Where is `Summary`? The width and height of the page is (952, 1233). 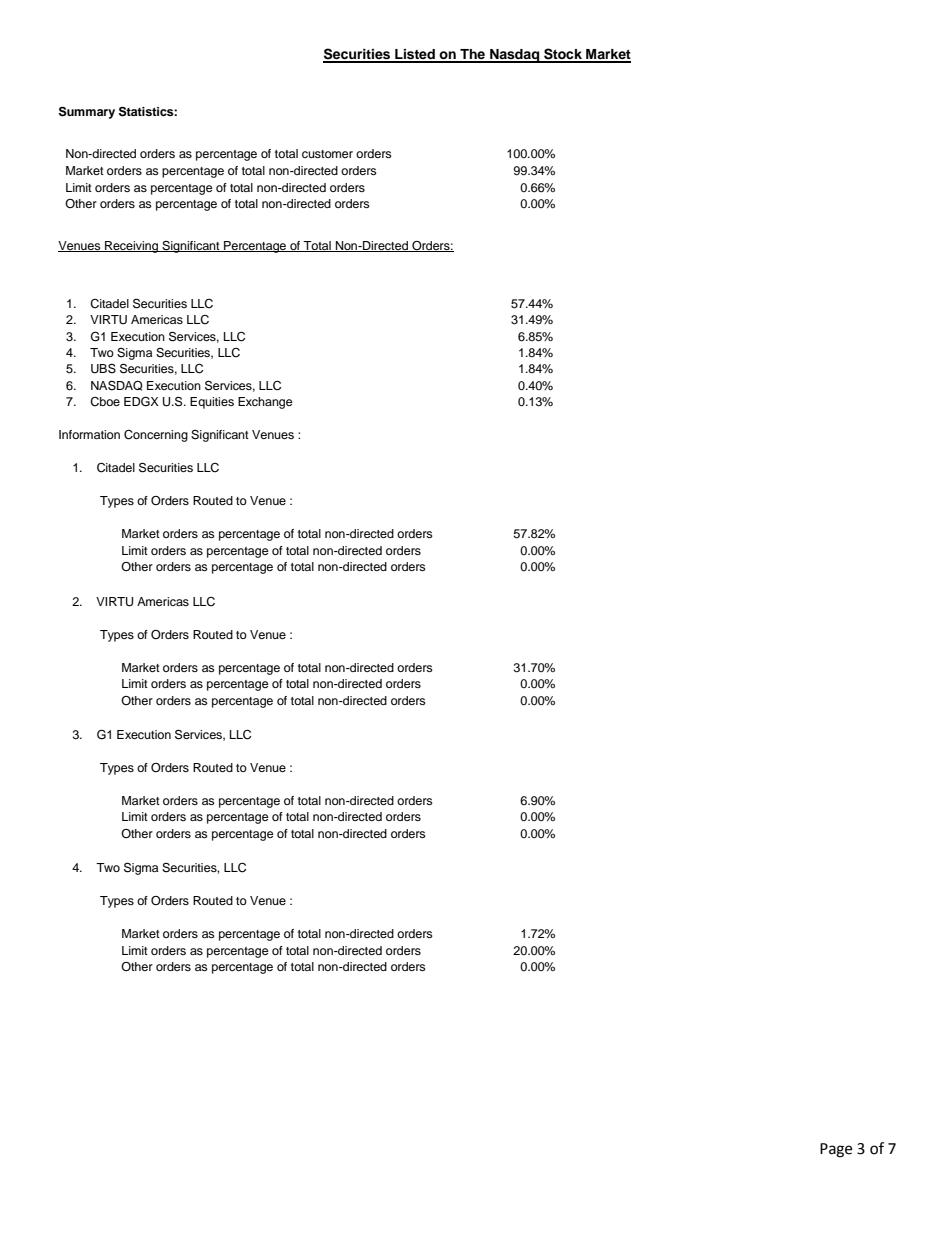 Summary is located at coordinates (87, 112).
